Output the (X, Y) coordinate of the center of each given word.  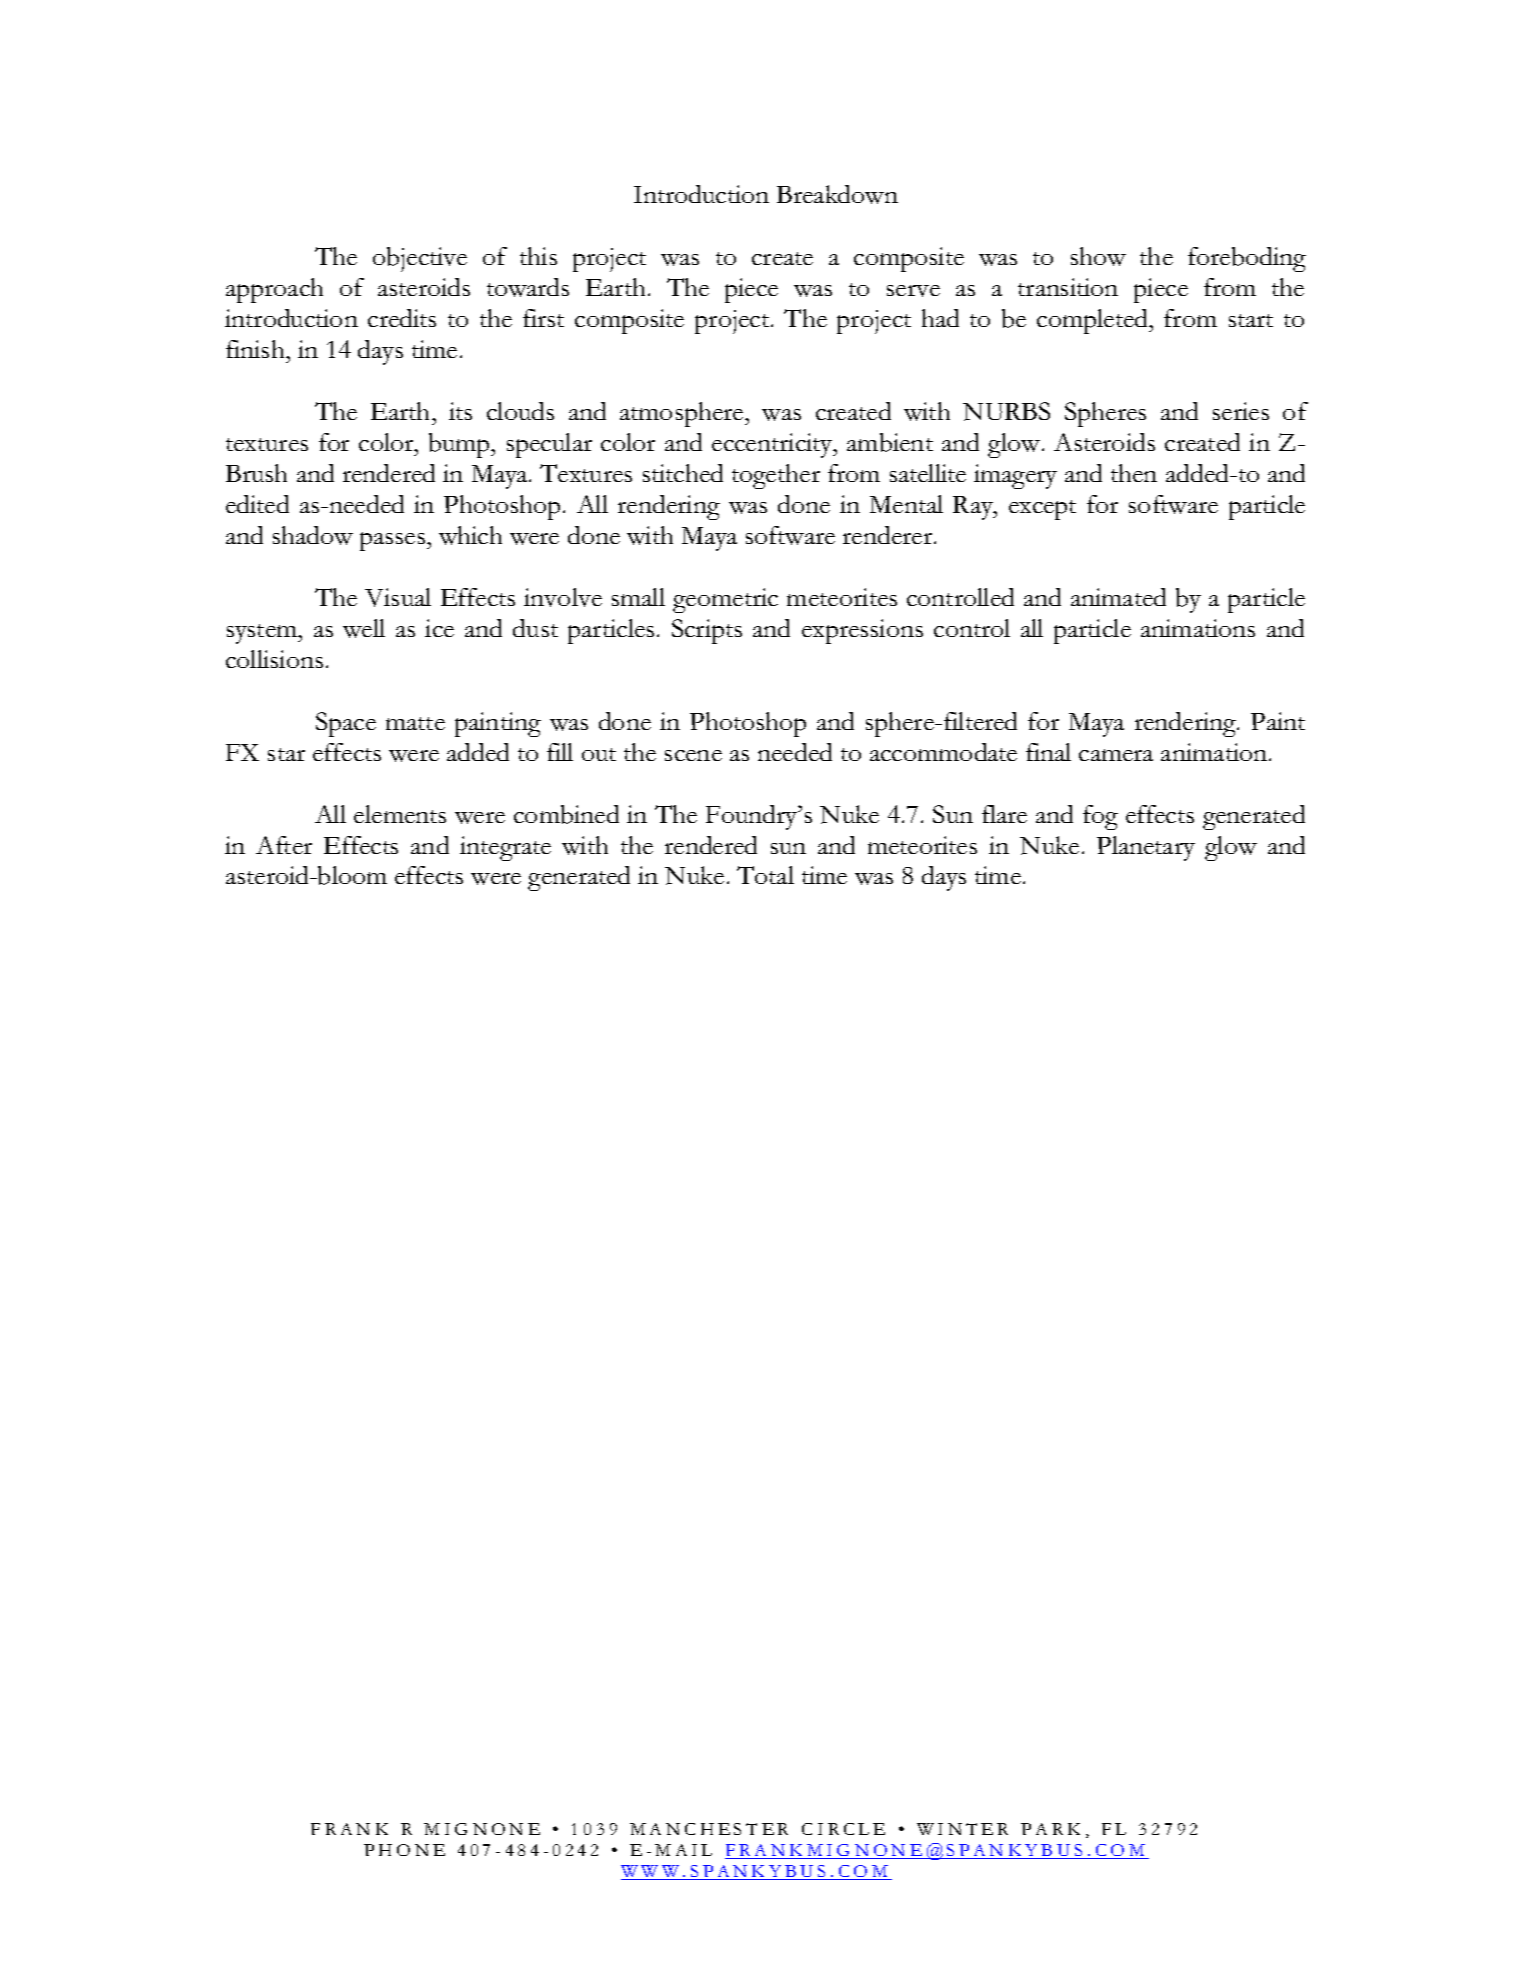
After (284, 845)
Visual (398, 597)
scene (693, 755)
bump (460, 445)
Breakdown (837, 194)
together (776, 476)
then (1134, 473)
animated (1118, 597)
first (543, 318)
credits (402, 318)
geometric (725, 600)
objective (420, 259)
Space (346, 724)
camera (1116, 755)
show (1098, 256)
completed (1093, 321)
